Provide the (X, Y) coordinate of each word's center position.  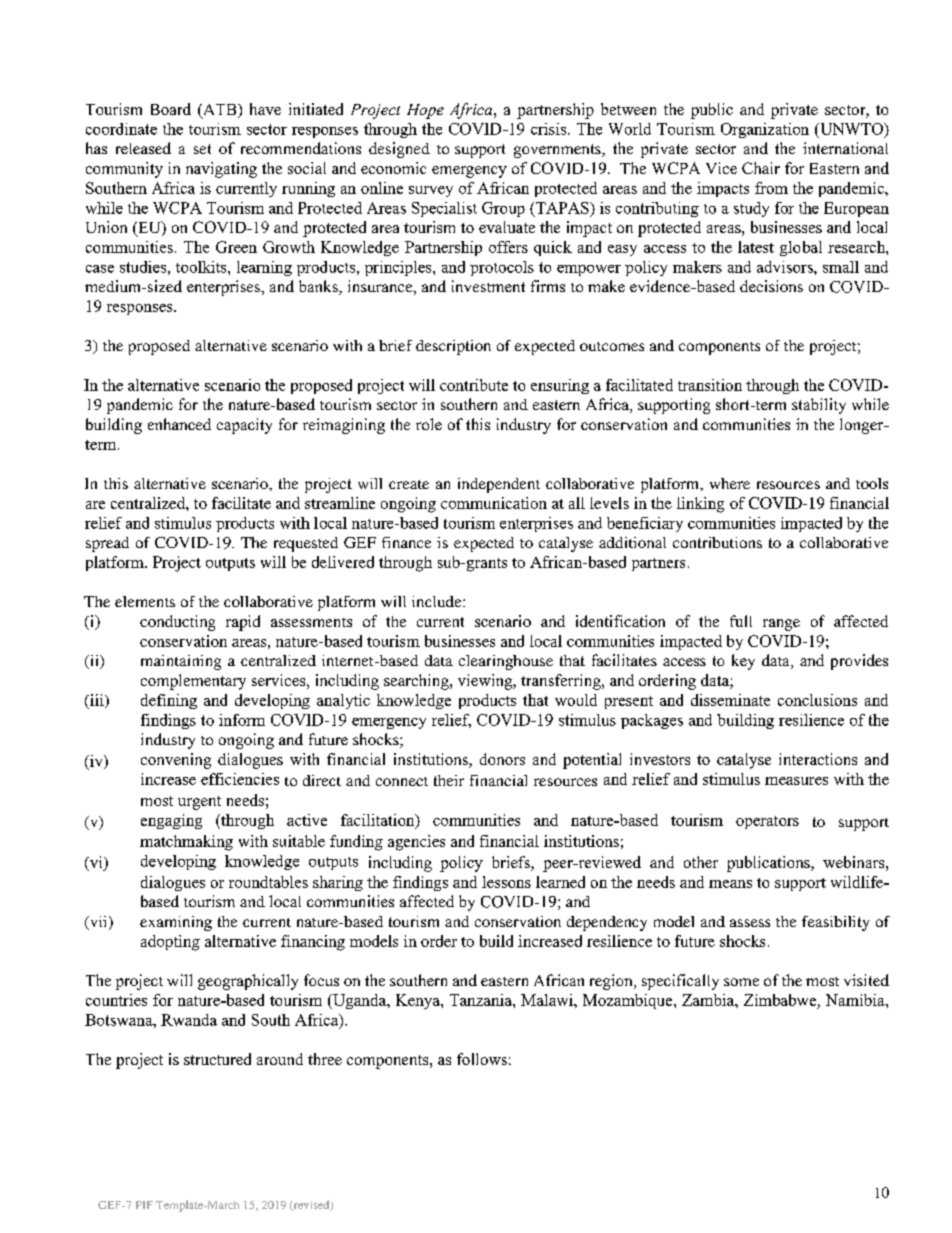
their (449, 780)
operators (767, 822)
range (781, 625)
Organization (765, 130)
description (453, 347)
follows (482, 1059)
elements (145, 601)
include (438, 601)
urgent (199, 803)
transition (710, 385)
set (202, 149)
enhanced (179, 424)
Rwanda (189, 1020)
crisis (550, 129)
